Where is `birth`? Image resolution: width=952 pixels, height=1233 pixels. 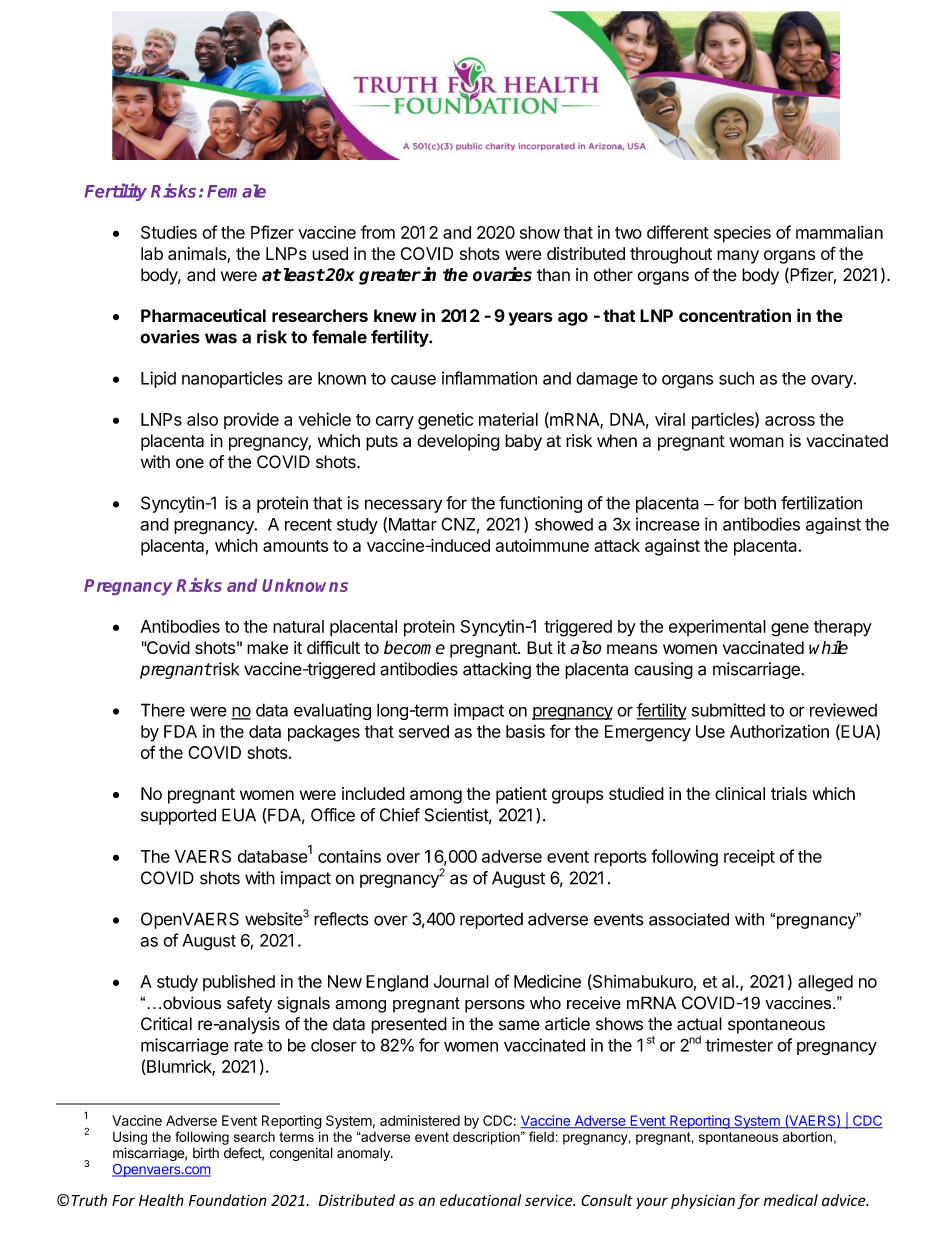
birth is located at coordinates (206, 1153).
